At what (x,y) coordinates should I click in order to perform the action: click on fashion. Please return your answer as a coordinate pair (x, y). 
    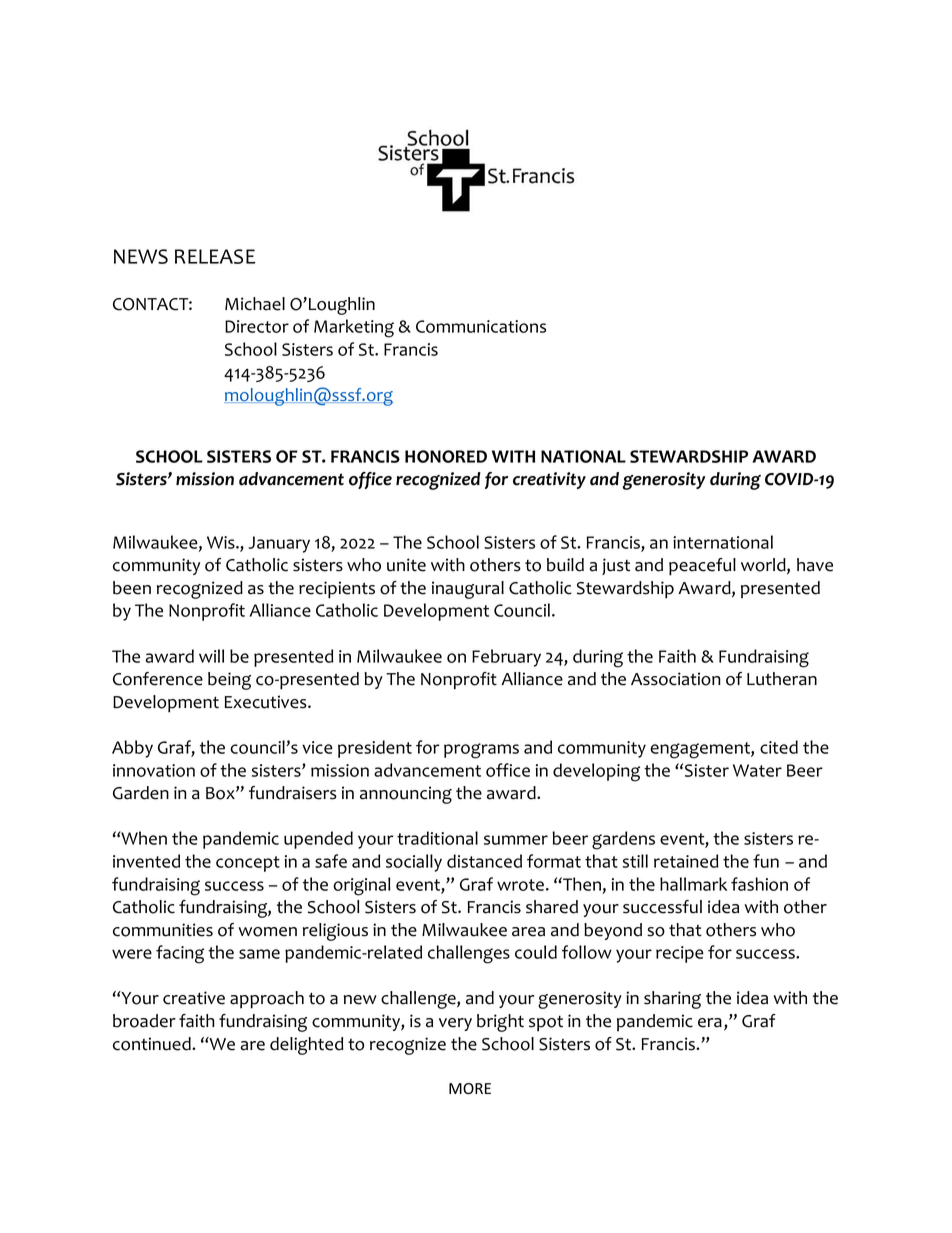
    Looking at the image, I should click on (759, 884).
